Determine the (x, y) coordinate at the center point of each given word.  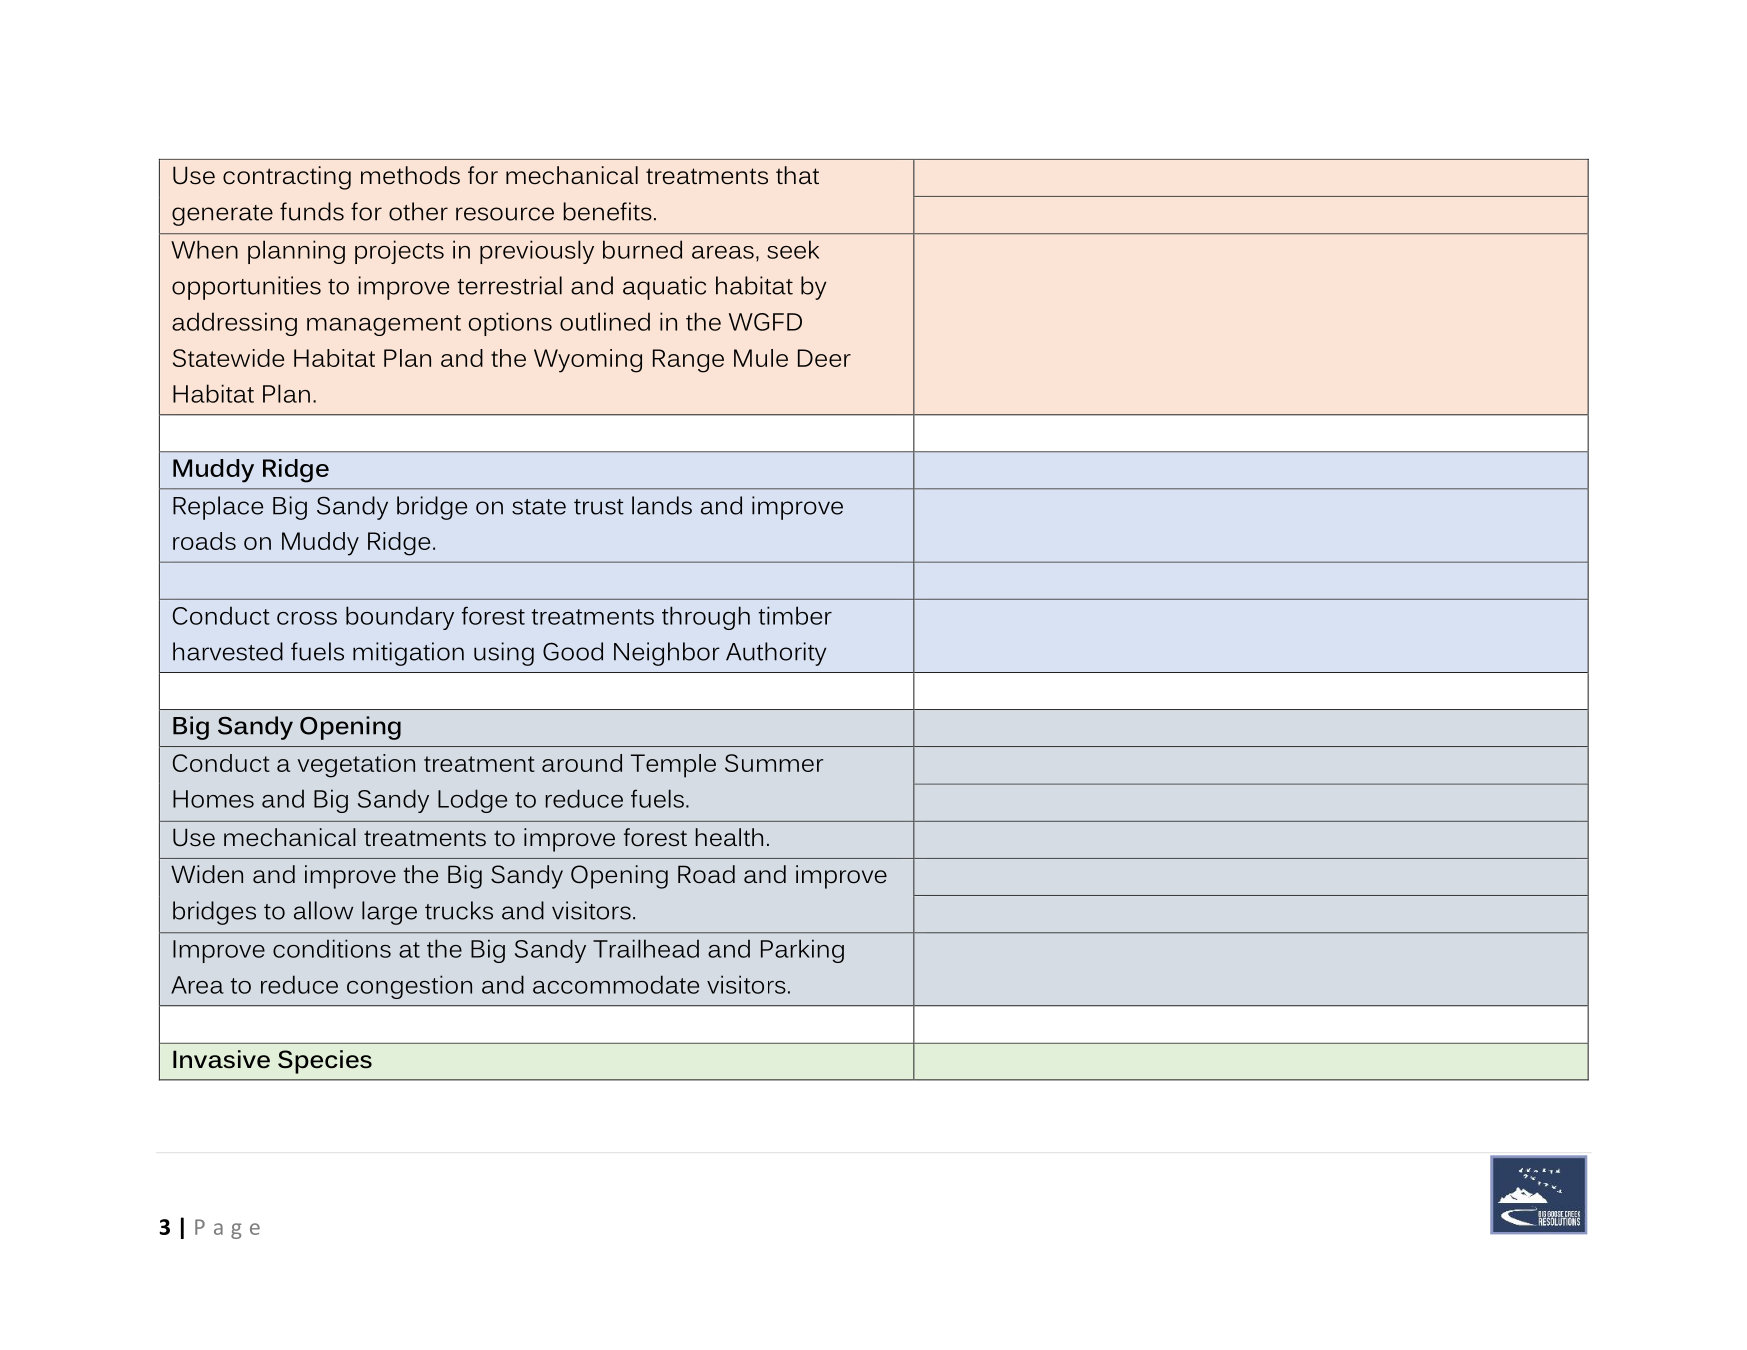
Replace (218, 508)
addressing (234, 324)
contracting (287, 178)
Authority (776, 654)
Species (325, 1062)
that (797, 175)
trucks (459, 910)
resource (505, 214)
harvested (228, 651)
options (510, 324)
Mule (761, 358)
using (504, 654)
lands (662, 505)
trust (599, 507)
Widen (207, 874)
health (729, 837)
